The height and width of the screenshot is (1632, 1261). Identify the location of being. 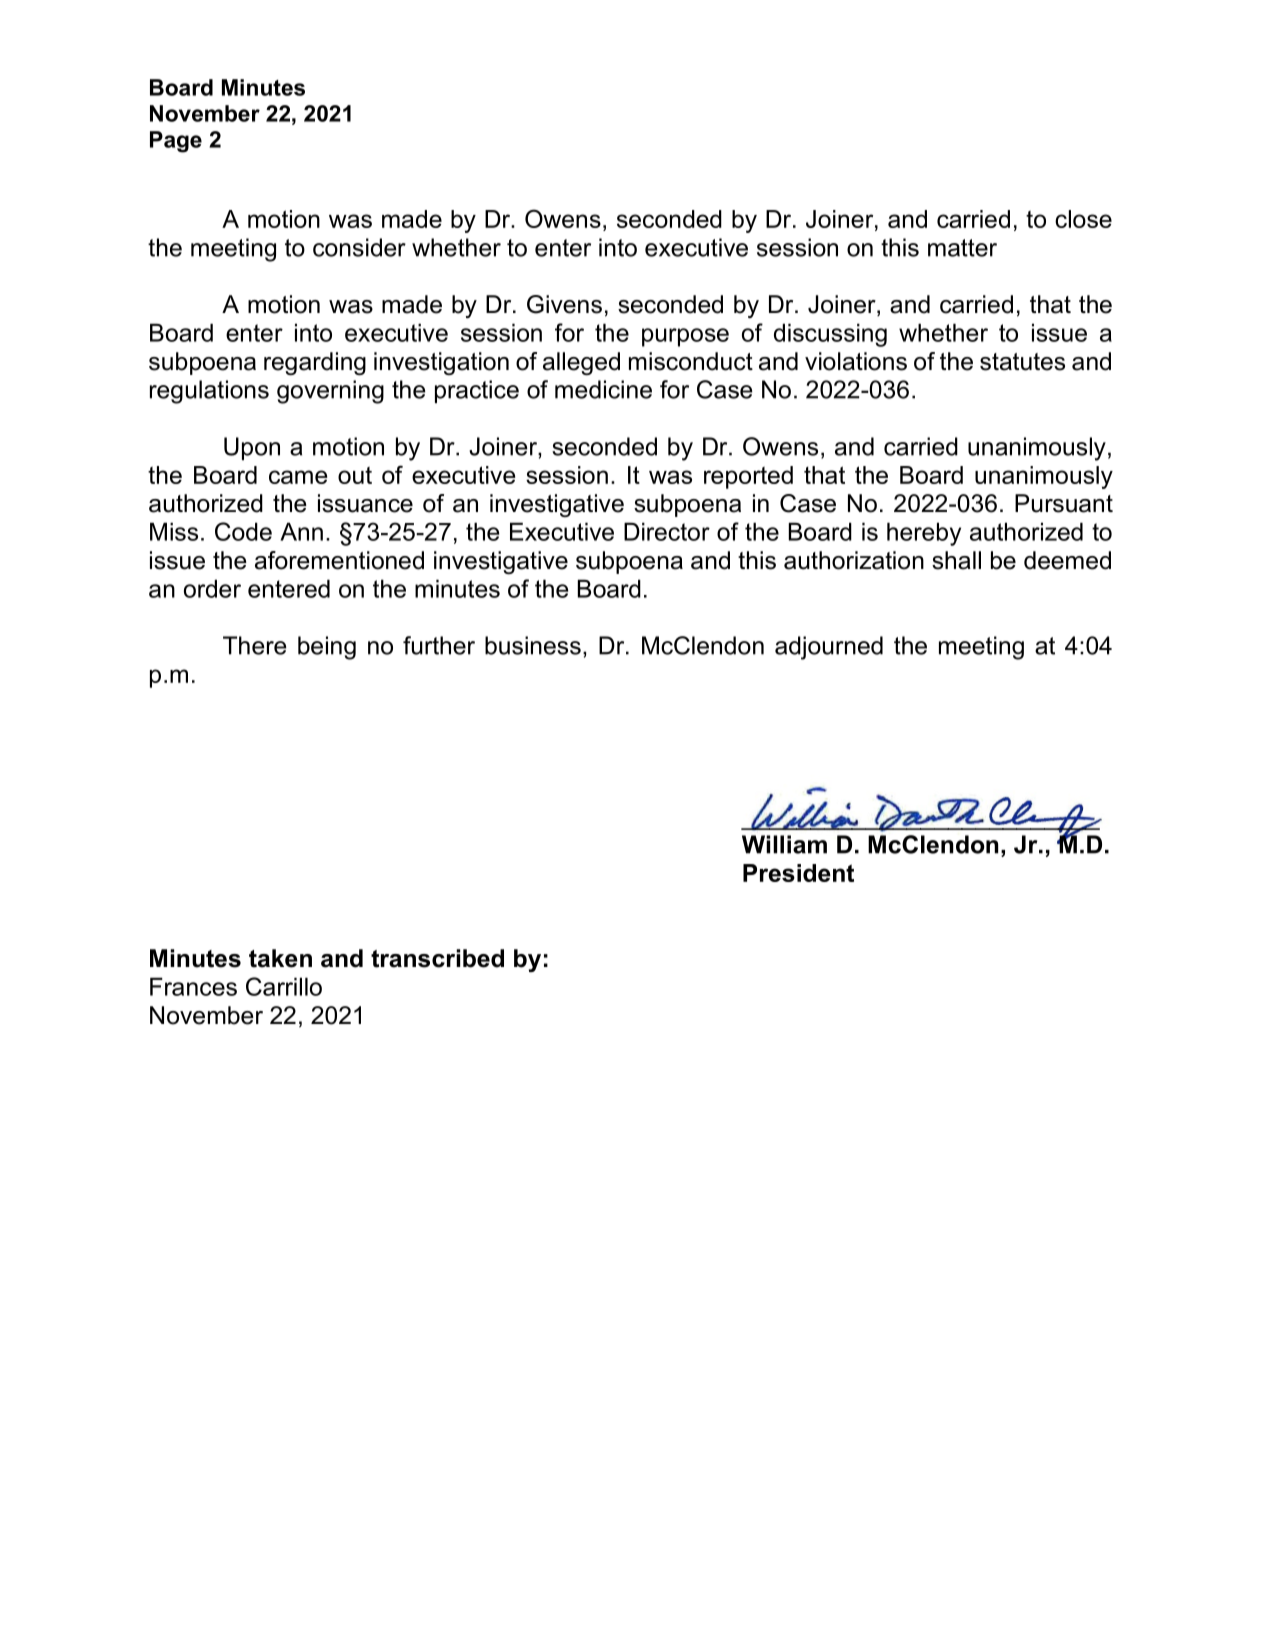
(327, 648).
